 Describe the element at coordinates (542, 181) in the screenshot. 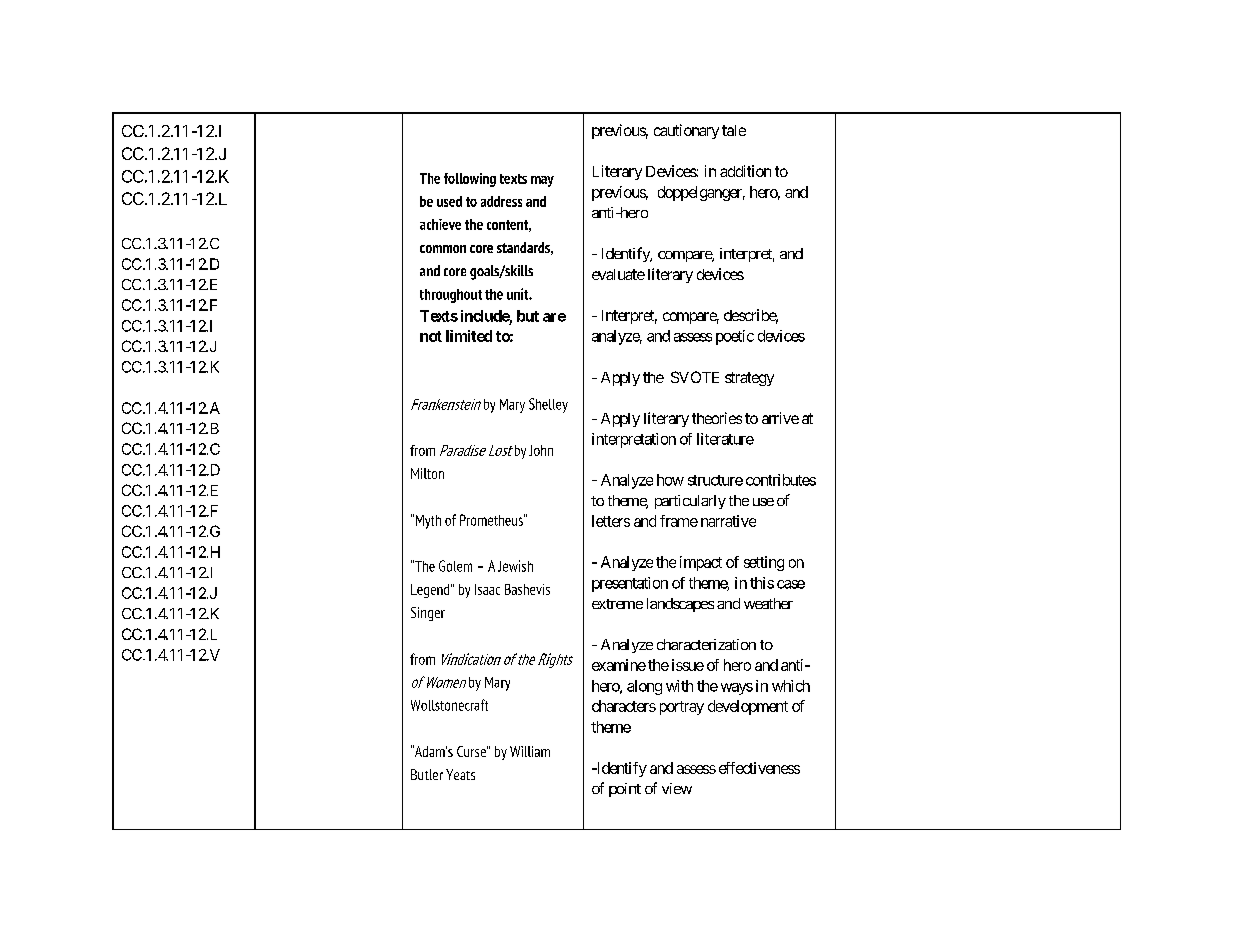

I see `may` at that location.
